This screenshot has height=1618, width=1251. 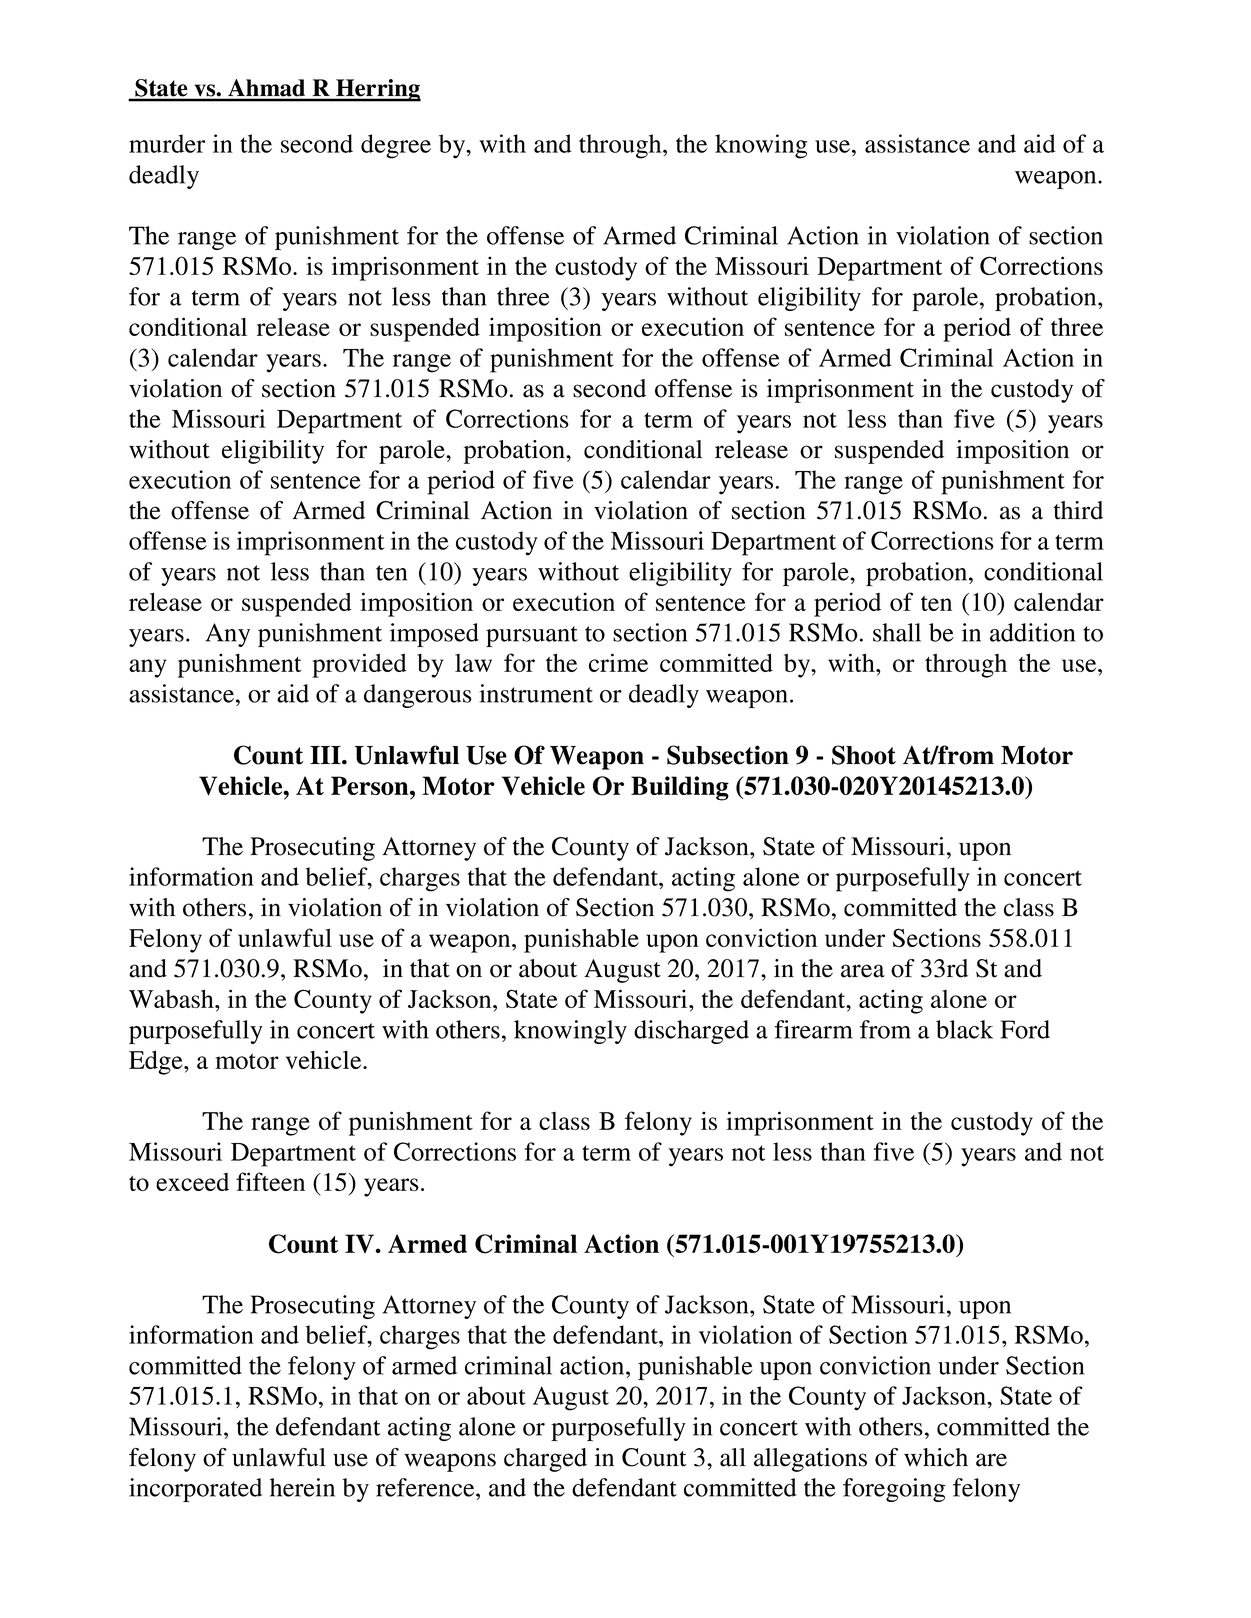 What do you see at coordinates (396, 146) in the screenshot?
I see `degree` at bounding box center [396, 146].
